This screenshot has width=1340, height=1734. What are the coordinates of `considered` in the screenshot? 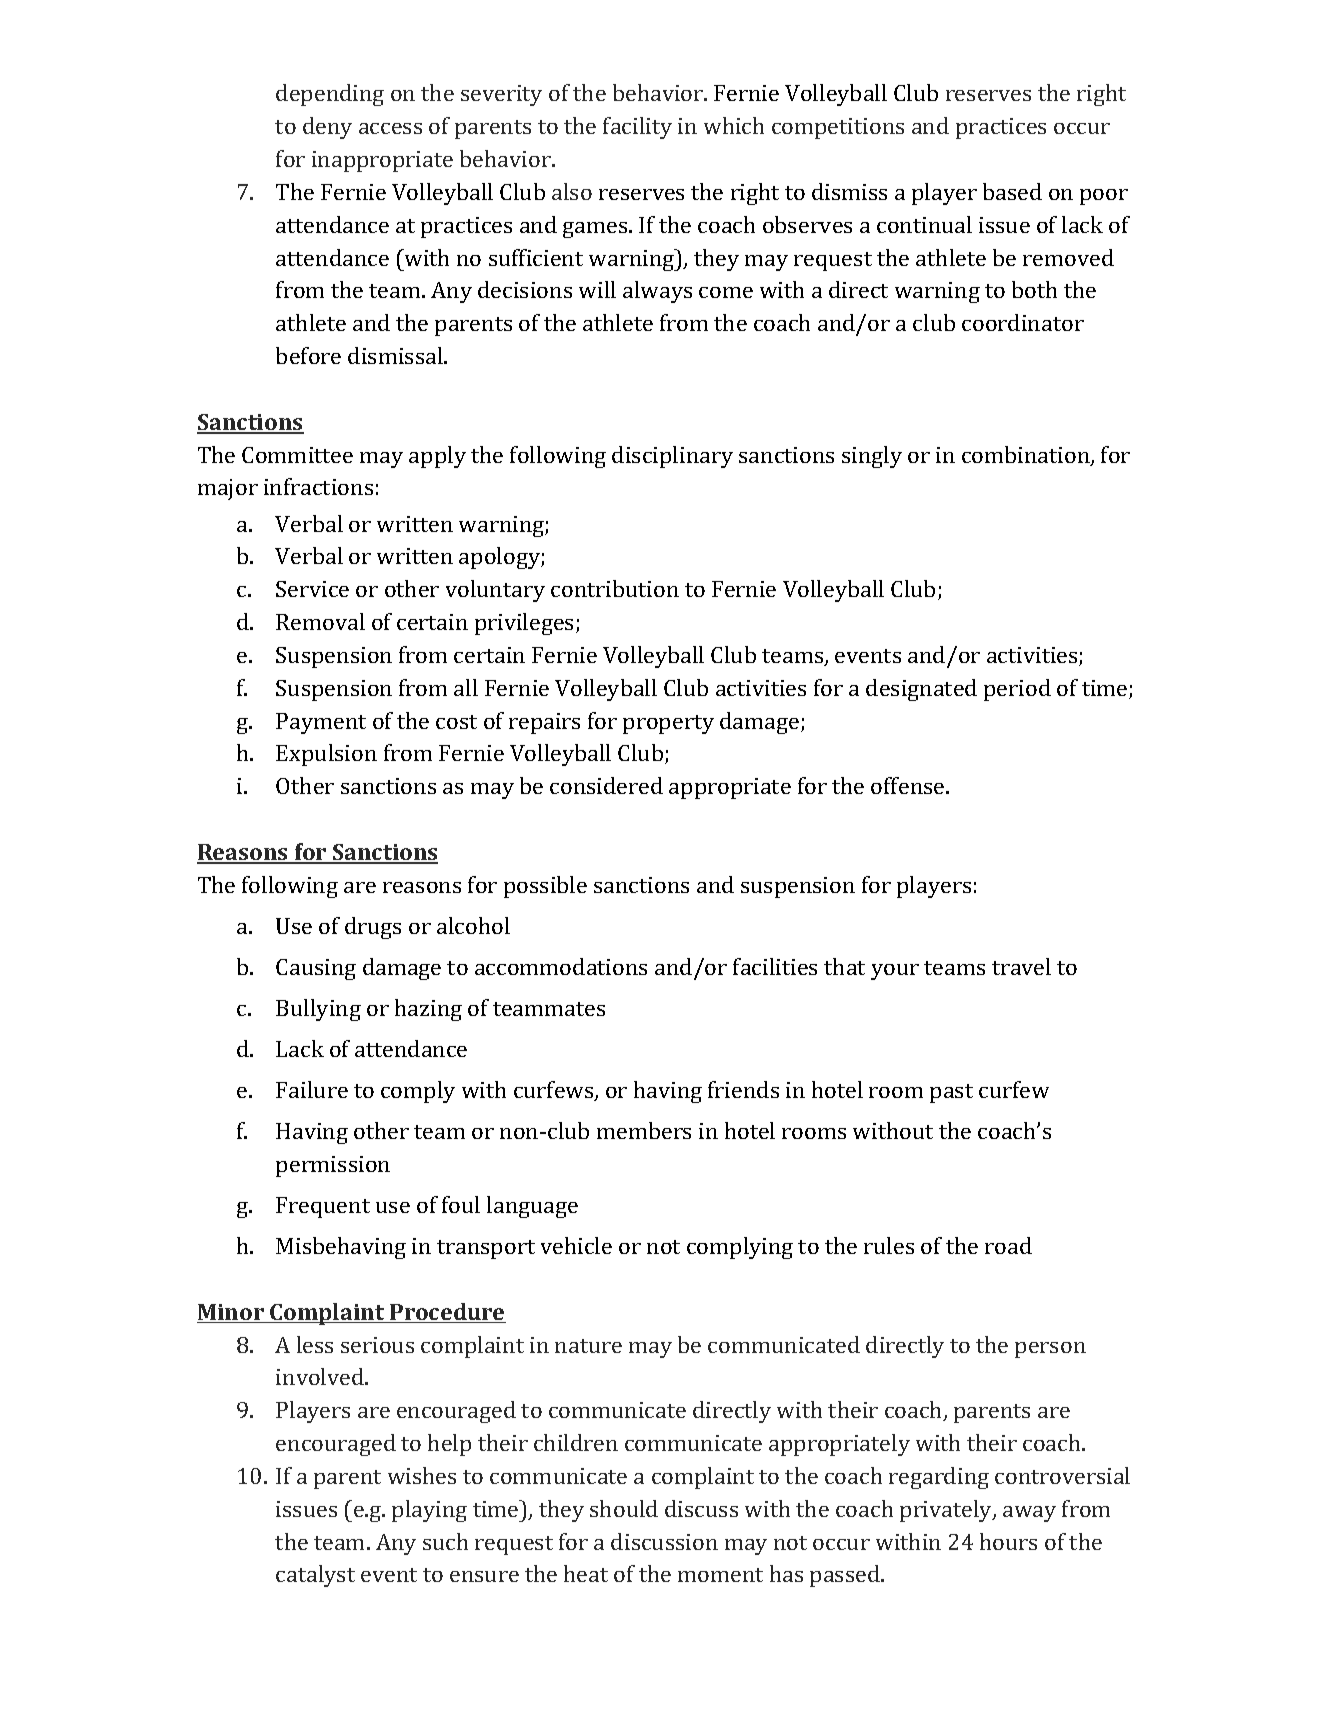 It's located at (606, 785).
